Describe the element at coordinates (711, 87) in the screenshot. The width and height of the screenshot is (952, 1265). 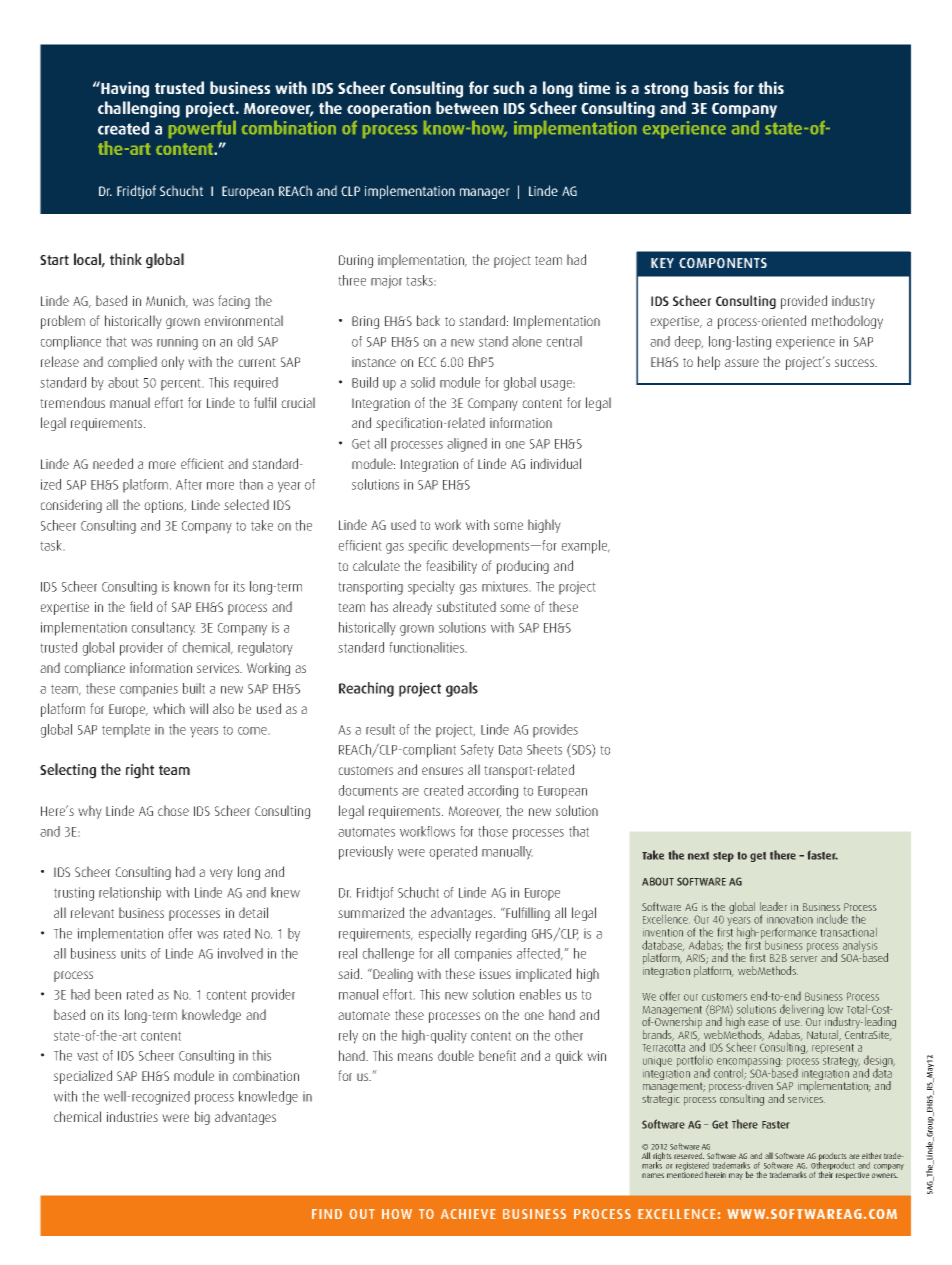
I see `basis` at that location.
